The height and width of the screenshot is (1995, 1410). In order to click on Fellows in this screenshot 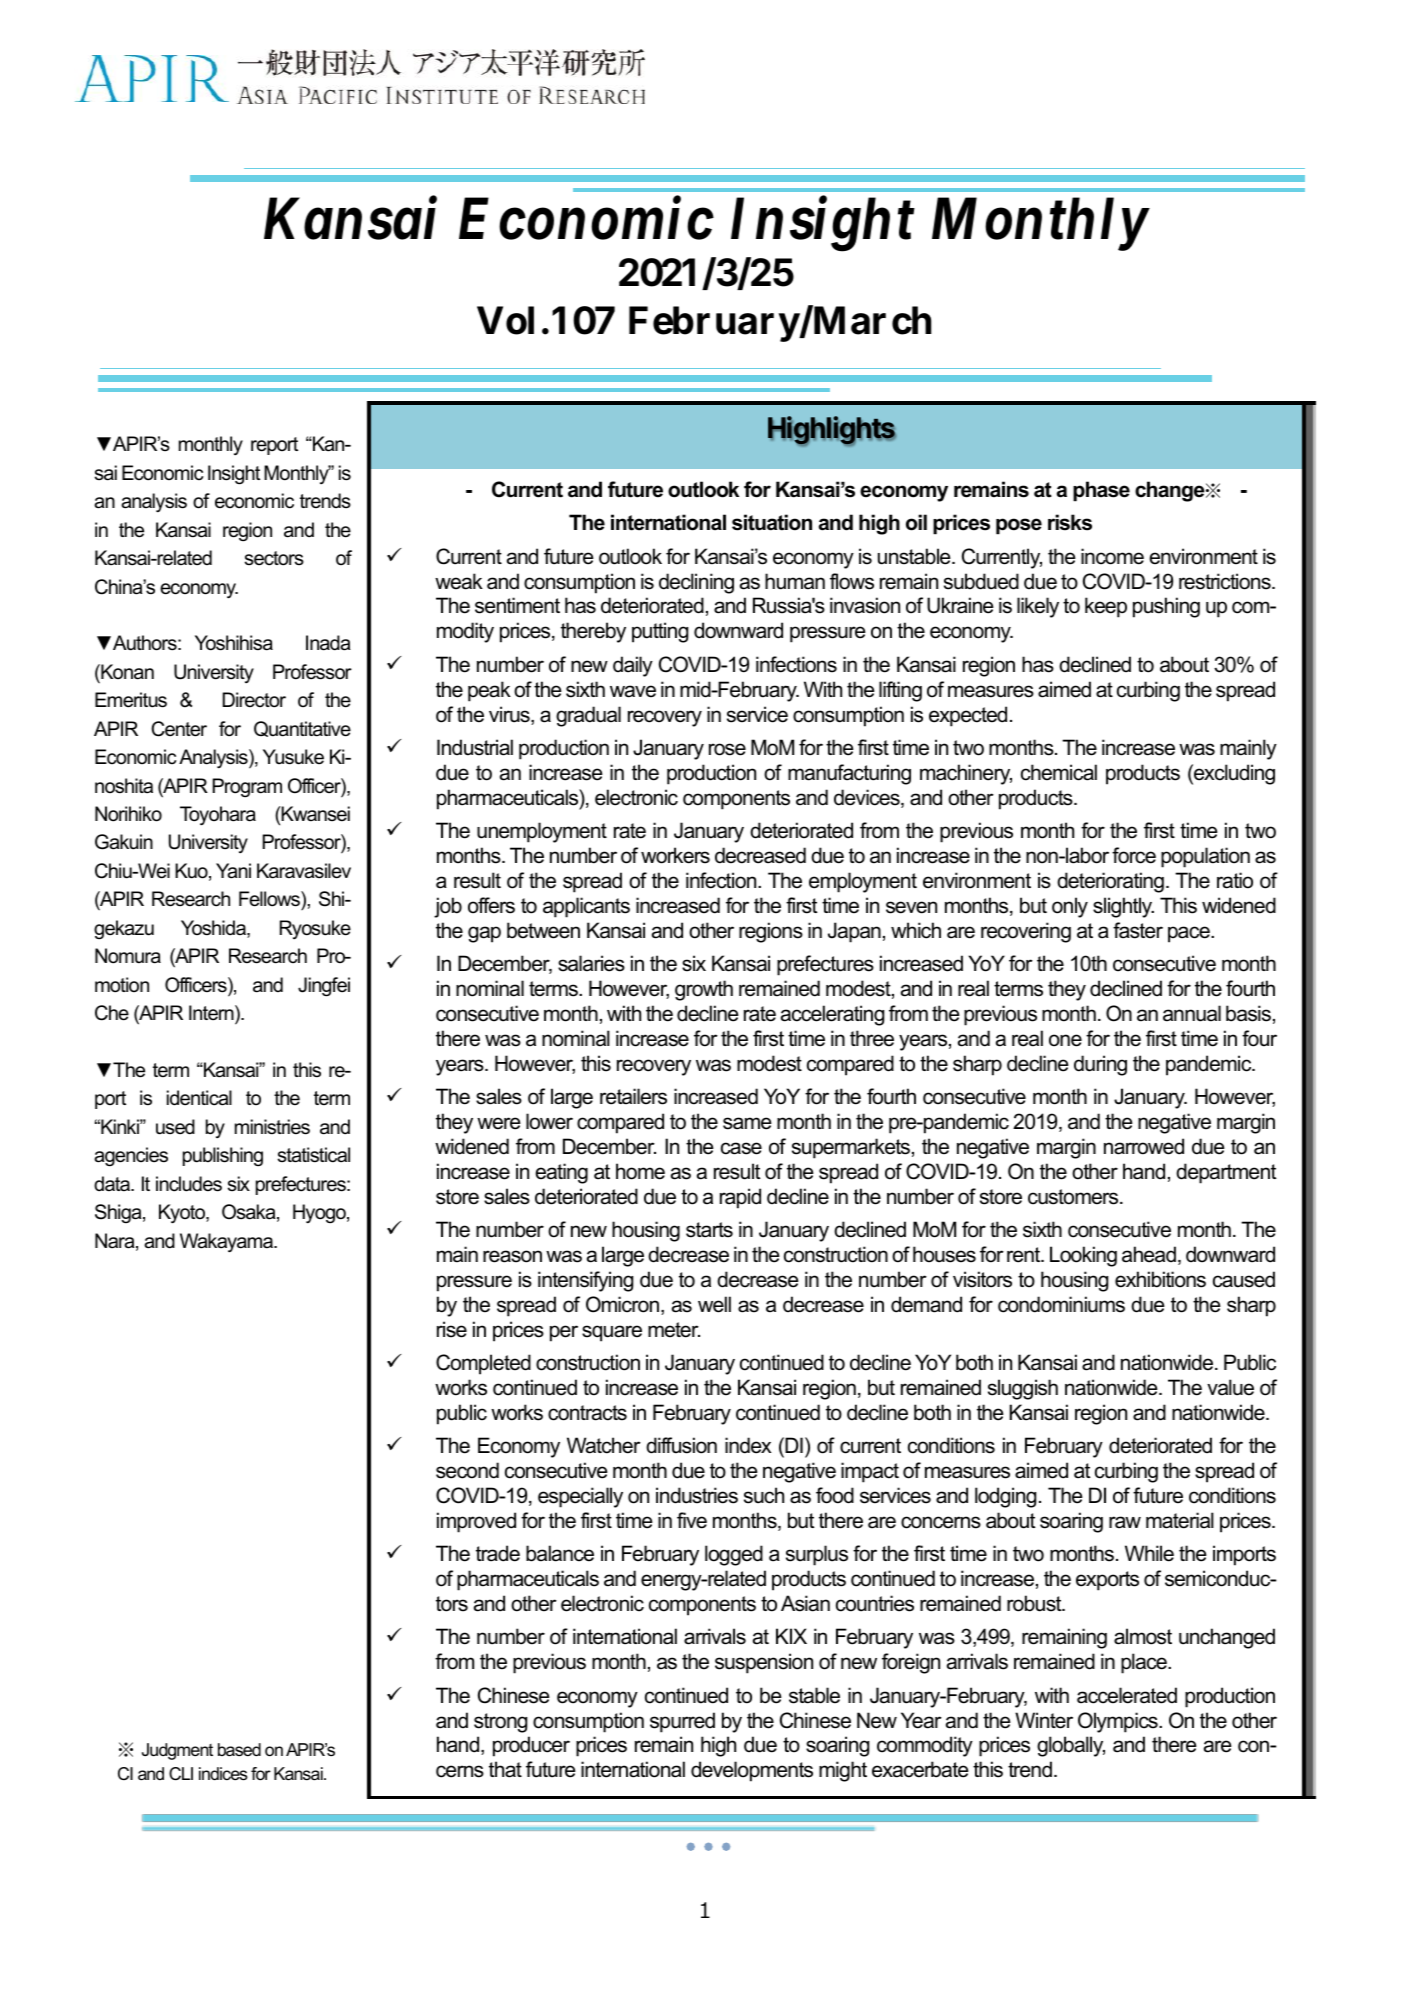, I will do `click(270, 899)`.
